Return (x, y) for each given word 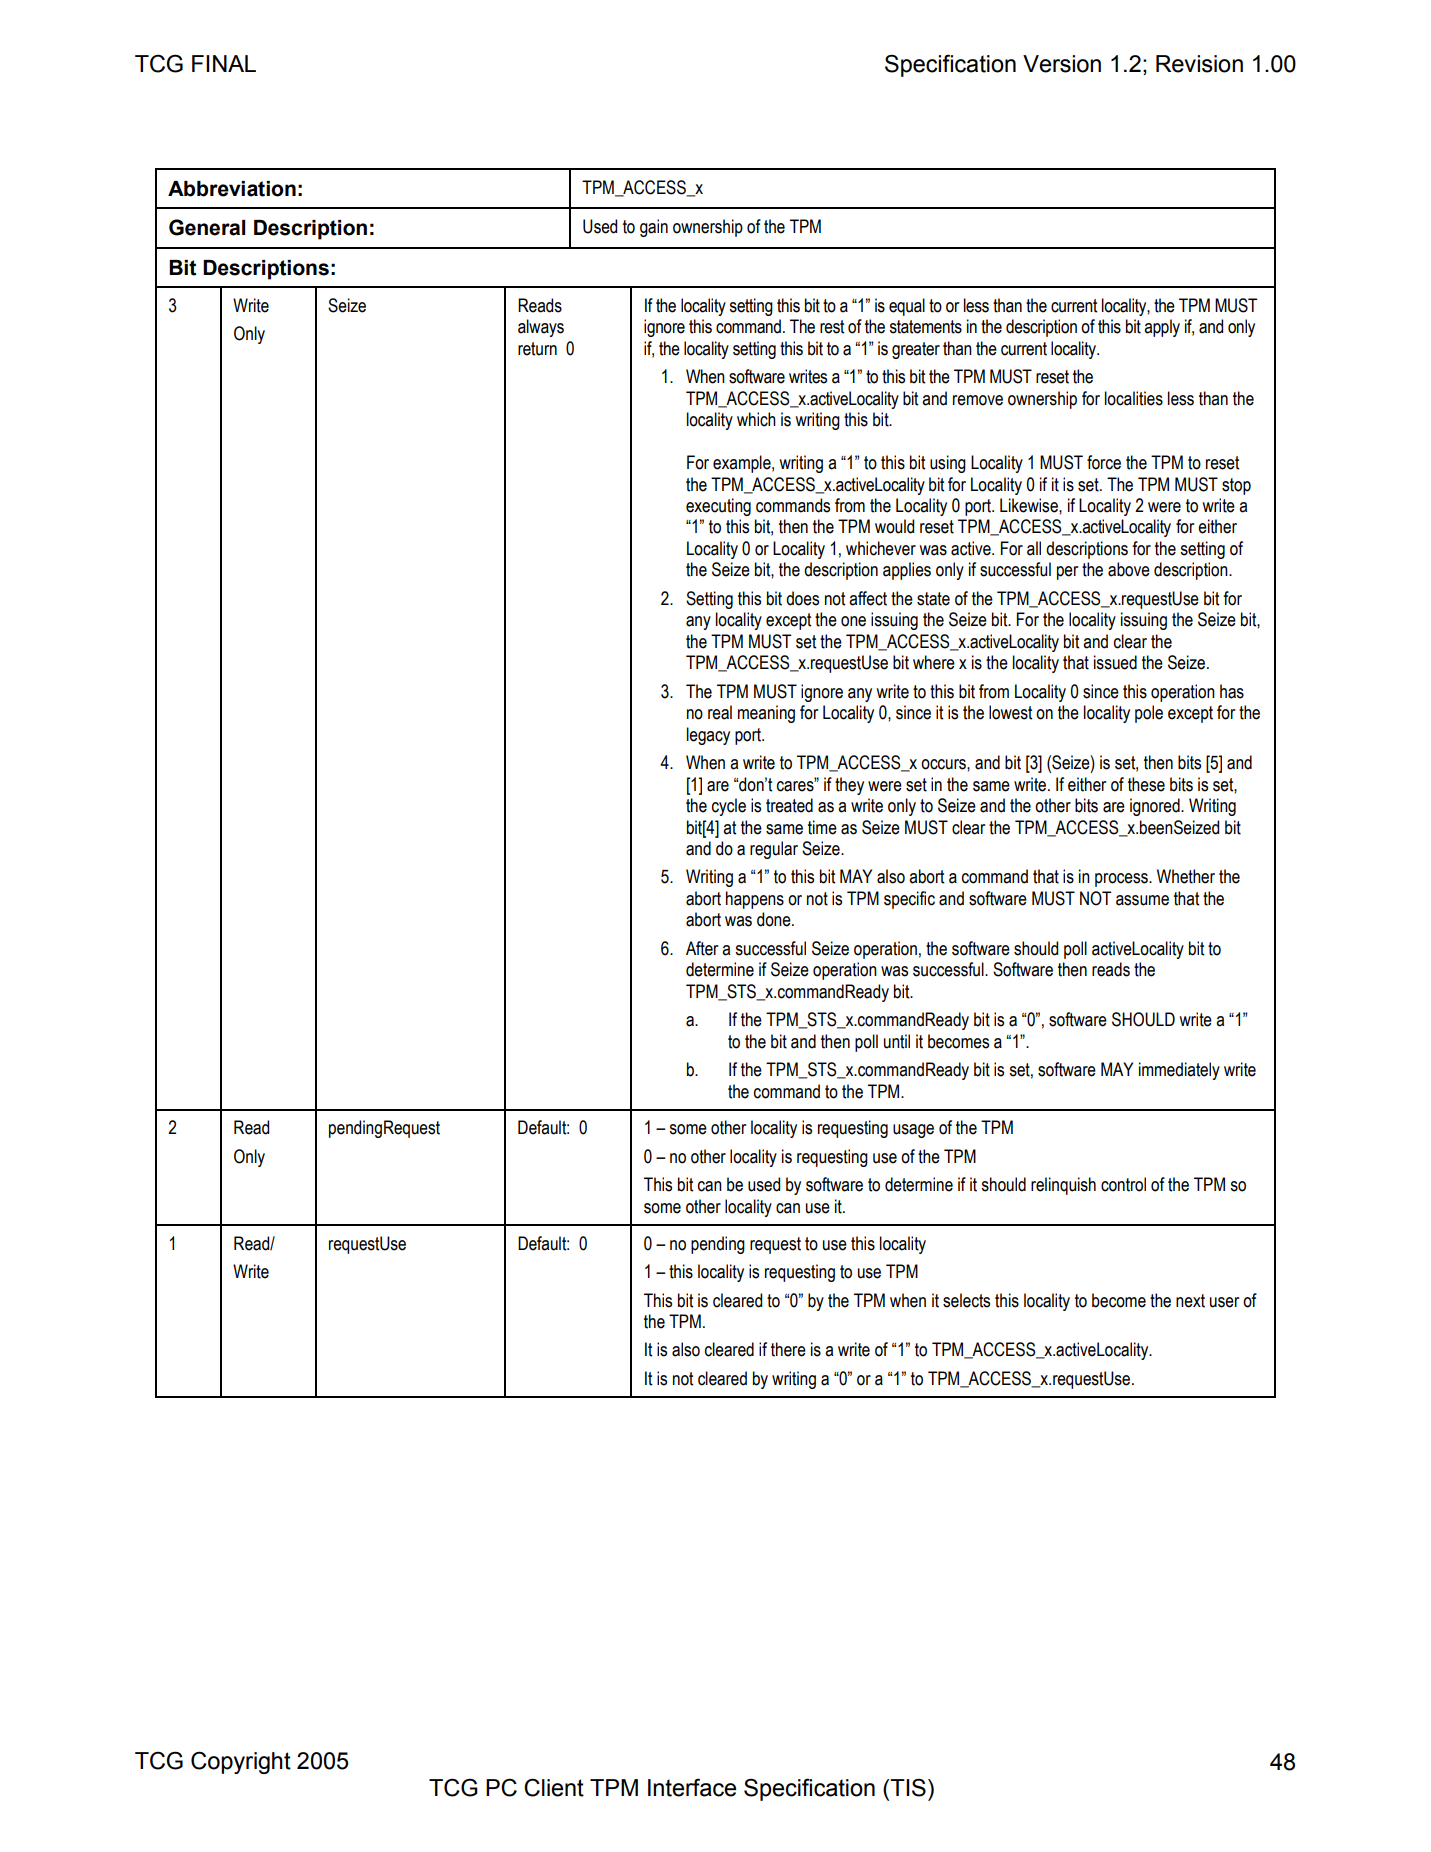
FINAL (224, 63)
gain (654, 228)
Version (1062, 64)
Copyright (241, 1762)
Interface (692, 1787)
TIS (907, 1787)
